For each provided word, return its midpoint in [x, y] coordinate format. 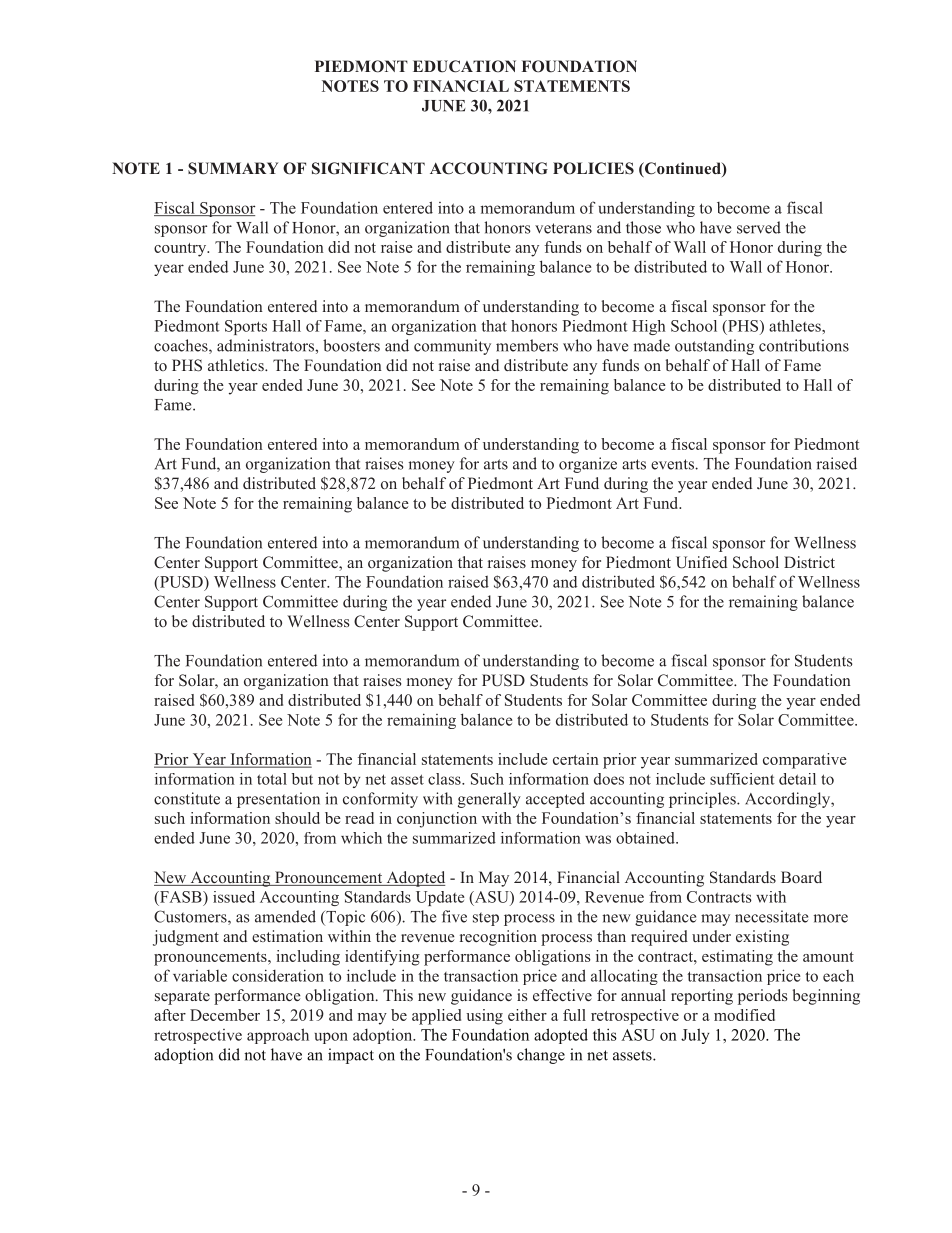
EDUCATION [464, 66]
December [225, 1015]
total [272, 779]
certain [576, 759]
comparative [805, 761]
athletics [237, 365]
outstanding [714, 347]
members [527, 345]
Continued [683, 169]
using [484, 1017]
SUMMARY [233, 168]
